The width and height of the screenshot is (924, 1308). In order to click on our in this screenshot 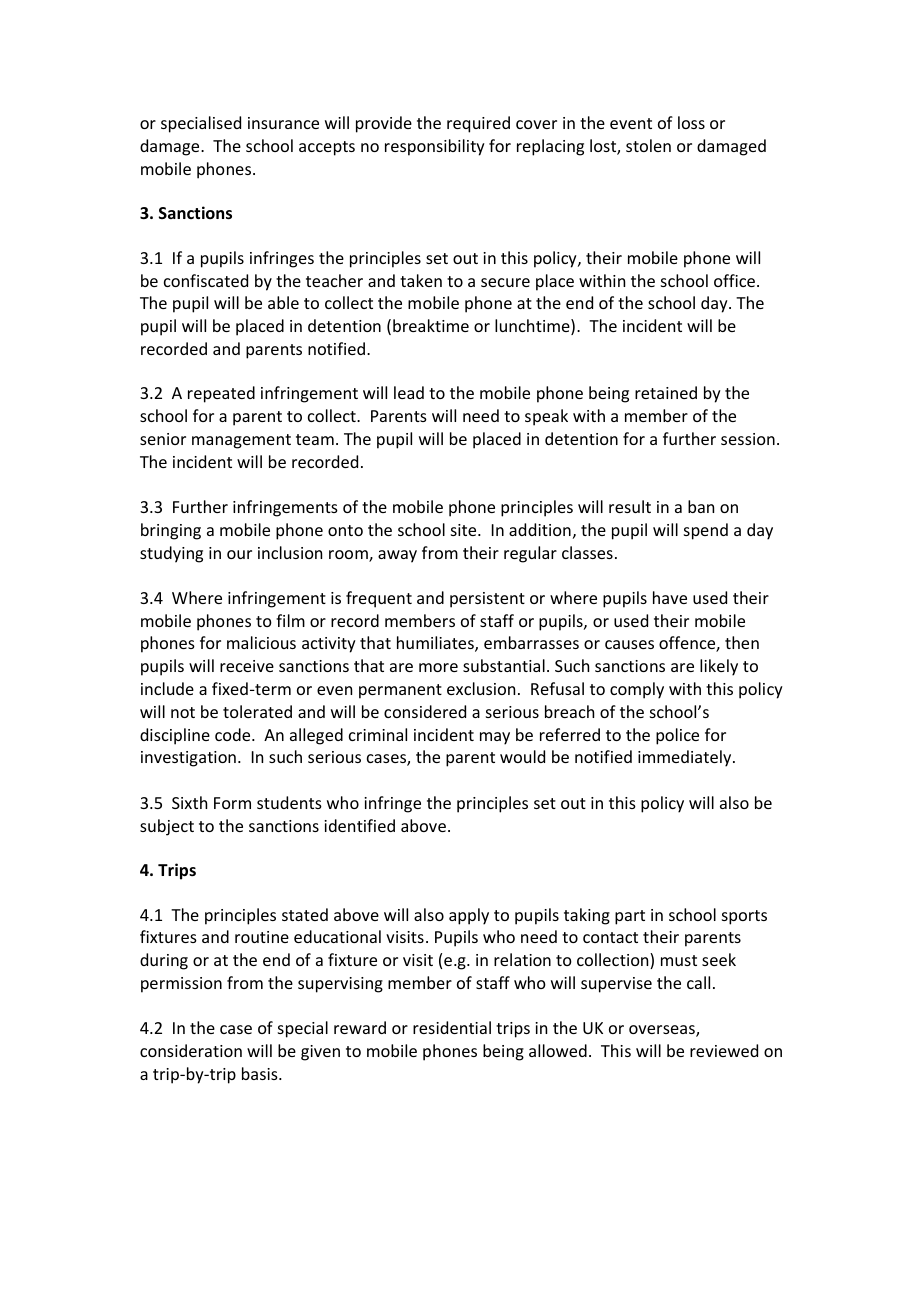, I will do `click(239, 554)`.
